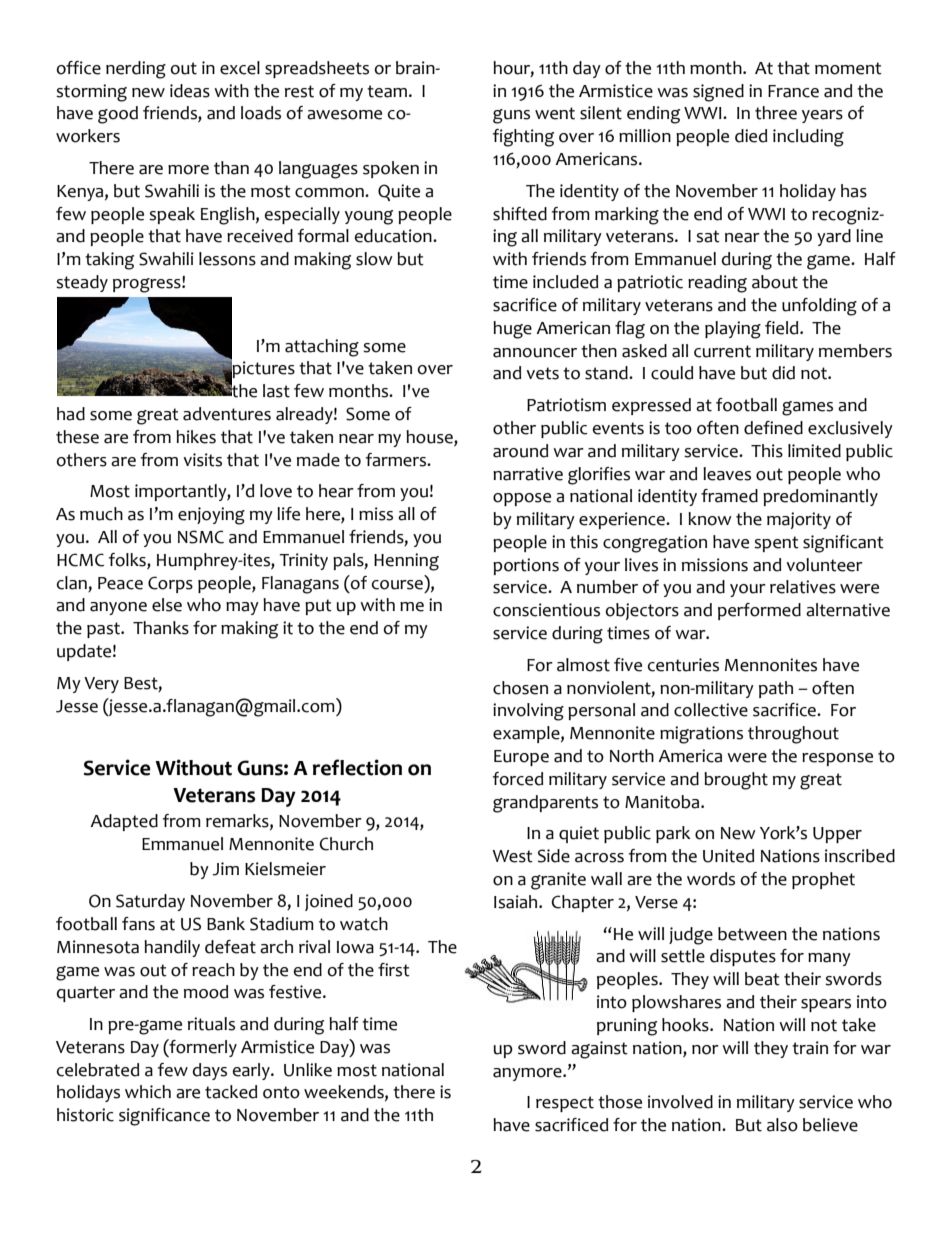  What do you see at coordinates (430, 438) in the document?
I see `house` at bounding box center [430, 438].
